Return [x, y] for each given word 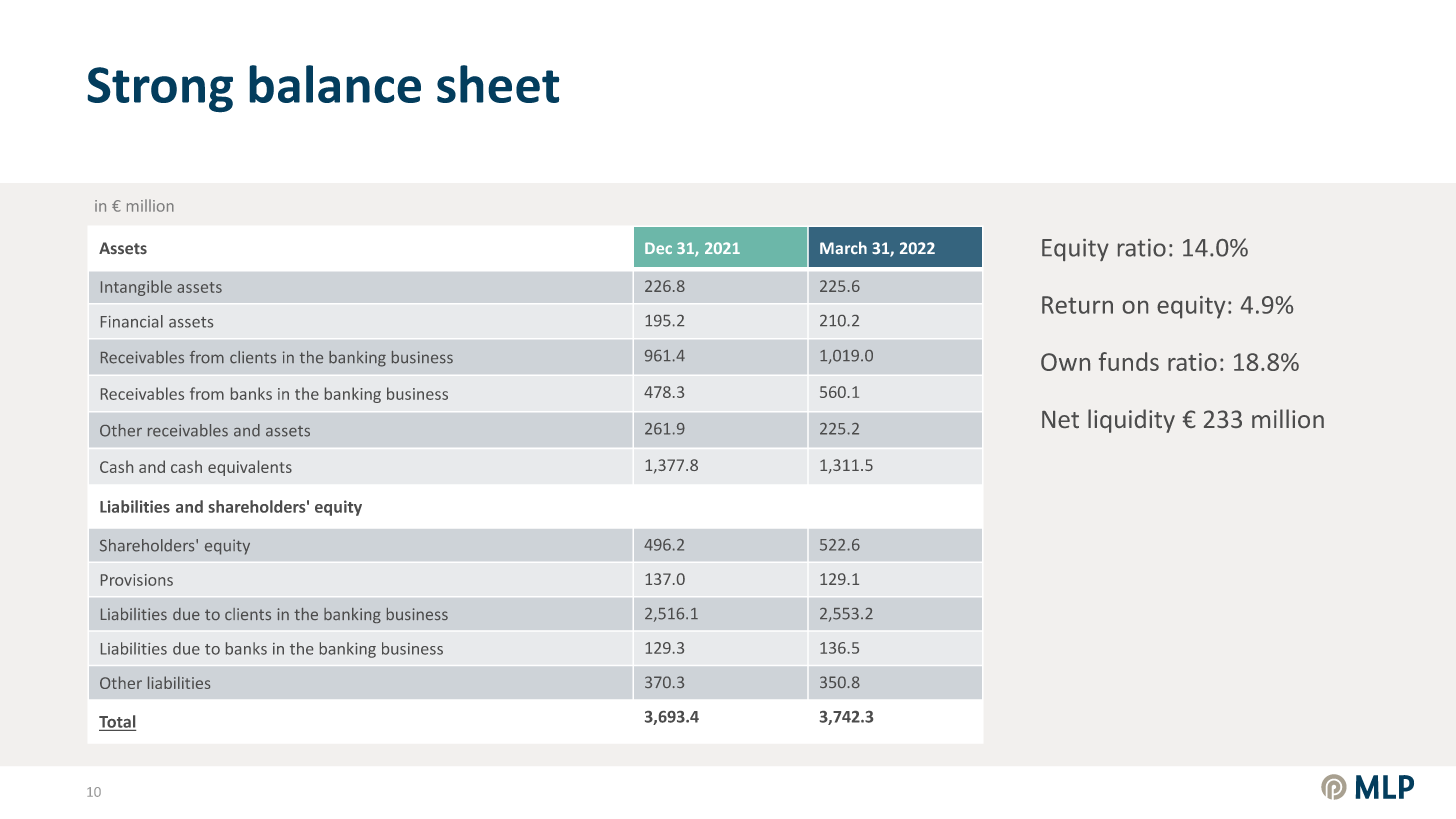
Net [1060, 419]
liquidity [1131, 421]
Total [117, 721]
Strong [160, 90]
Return [1077, 305]
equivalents [250, 468]
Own [1065, 362]
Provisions [137, 580]
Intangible [136, 288]
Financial [132, 321]
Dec [658, 248]
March [843, 248]
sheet [498, 84]
